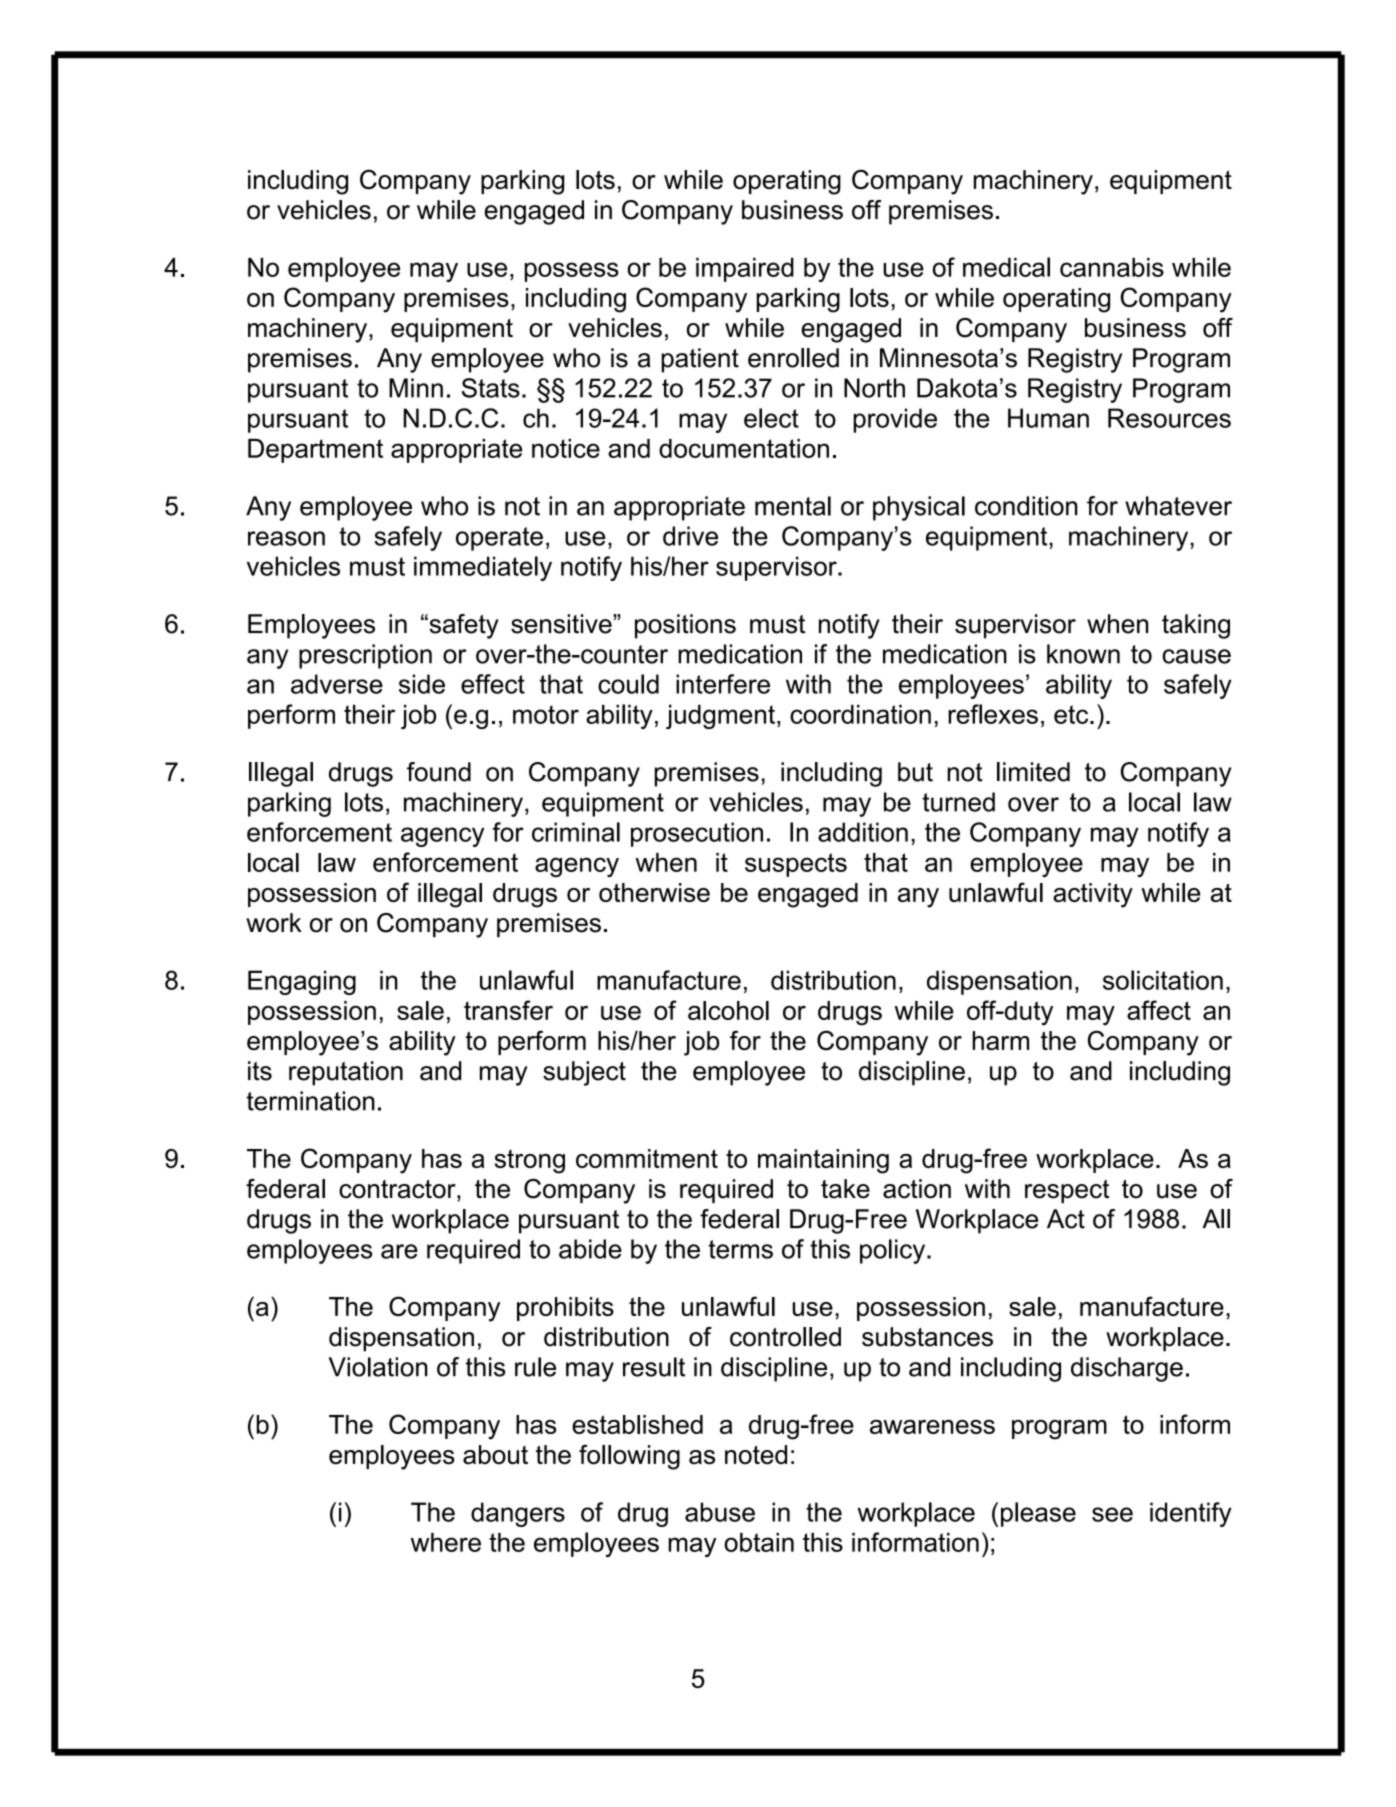 The height and width of the image is (1807, 1396). Describe the element at coordinates (446, 1542) in the image. I see `where` at that location.
